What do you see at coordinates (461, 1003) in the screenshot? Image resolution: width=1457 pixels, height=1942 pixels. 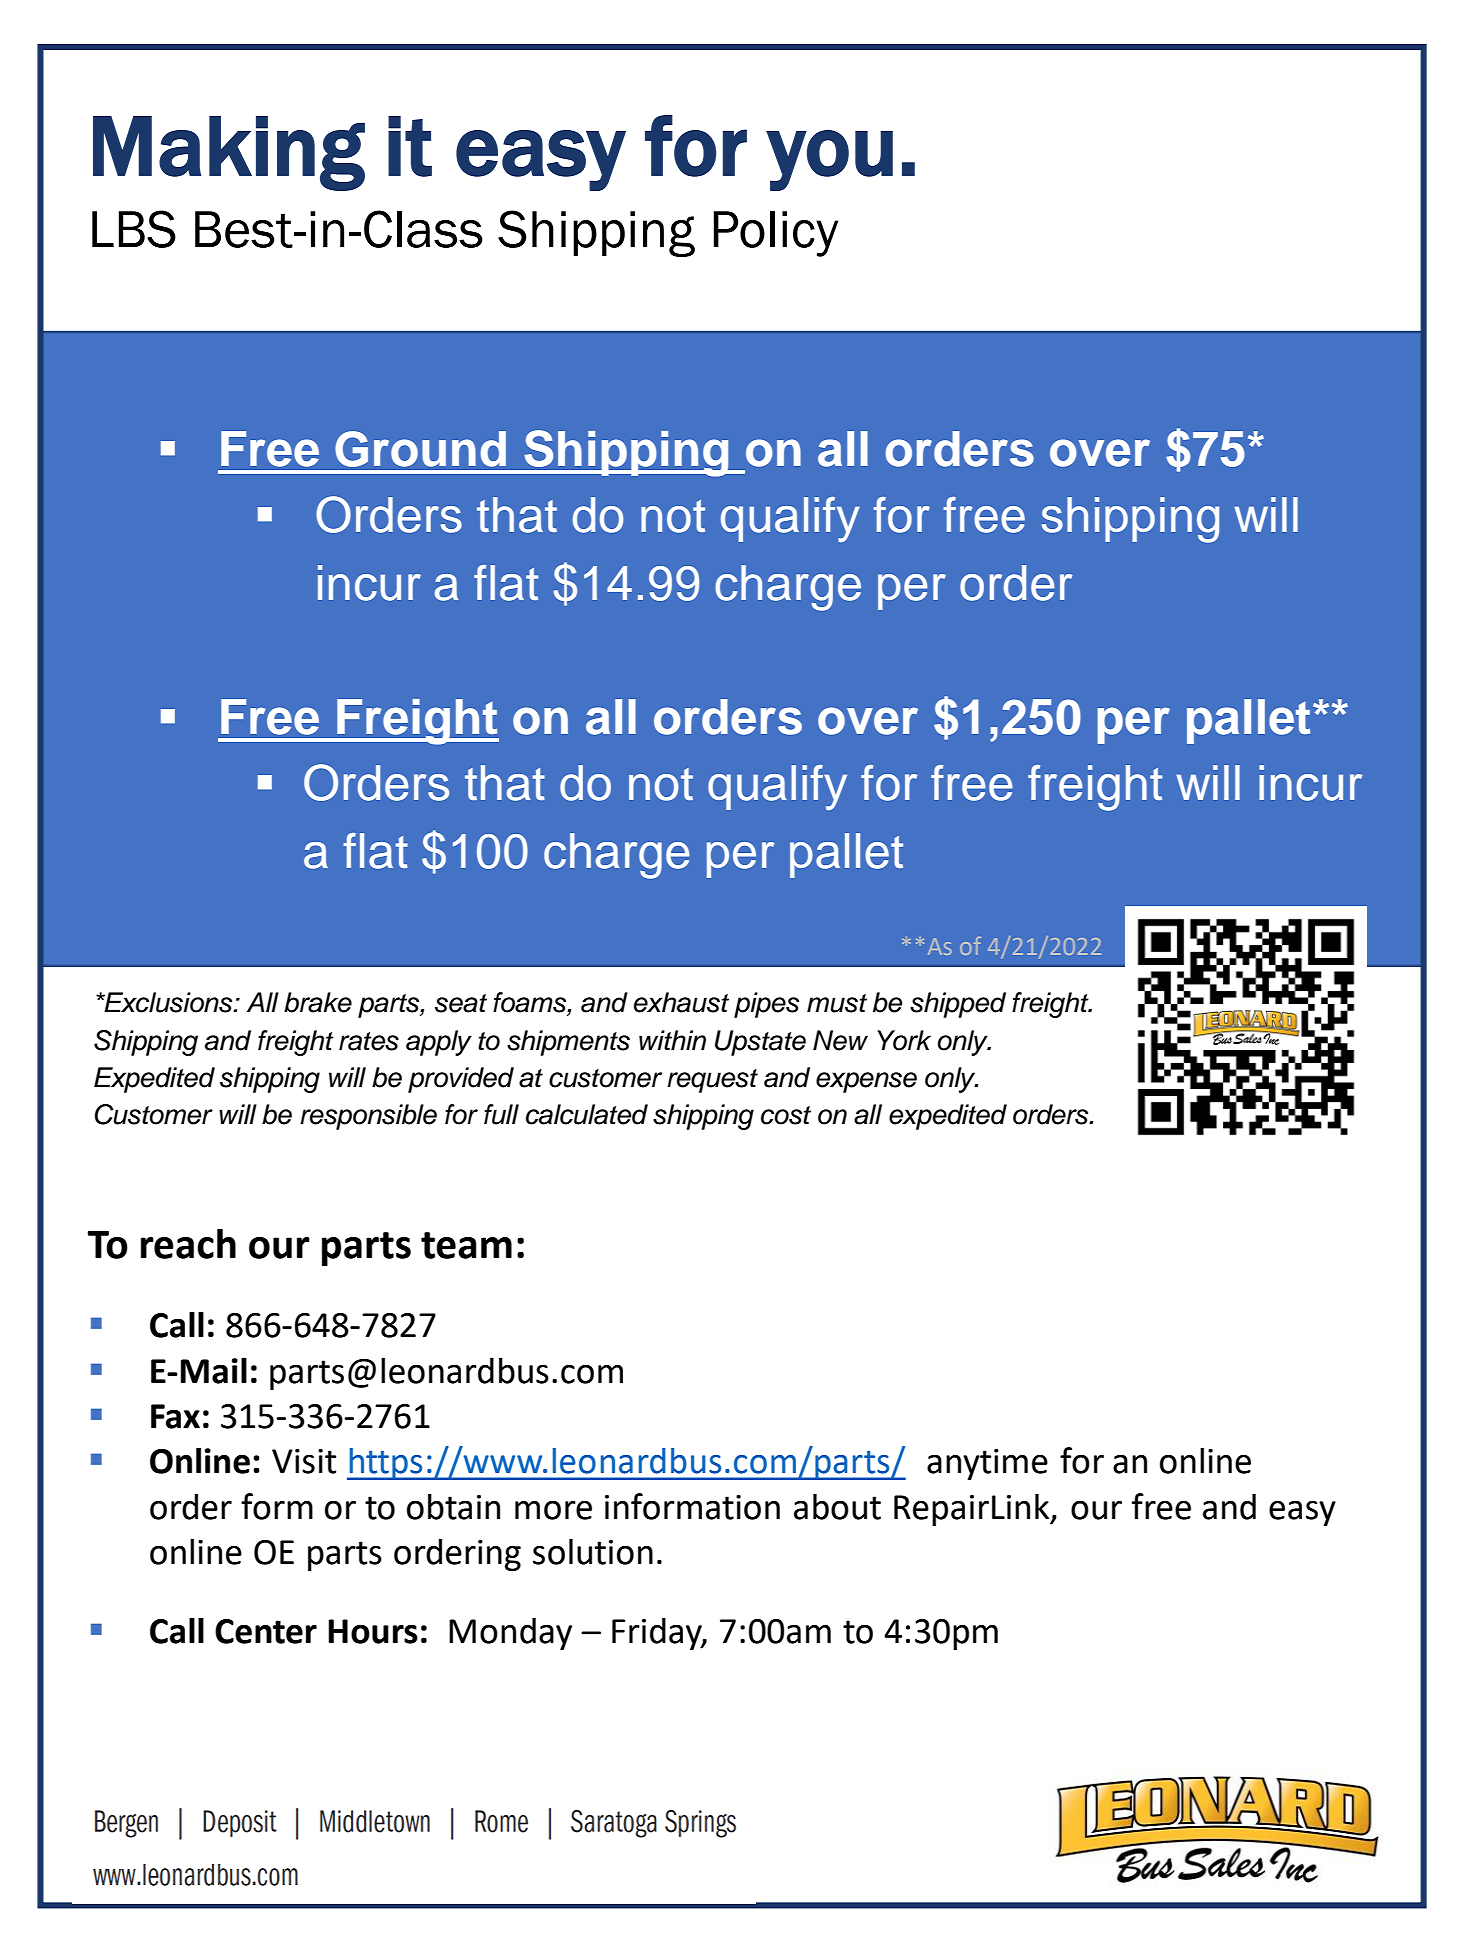 I see `seat` at bounding box center [461, 1003].
